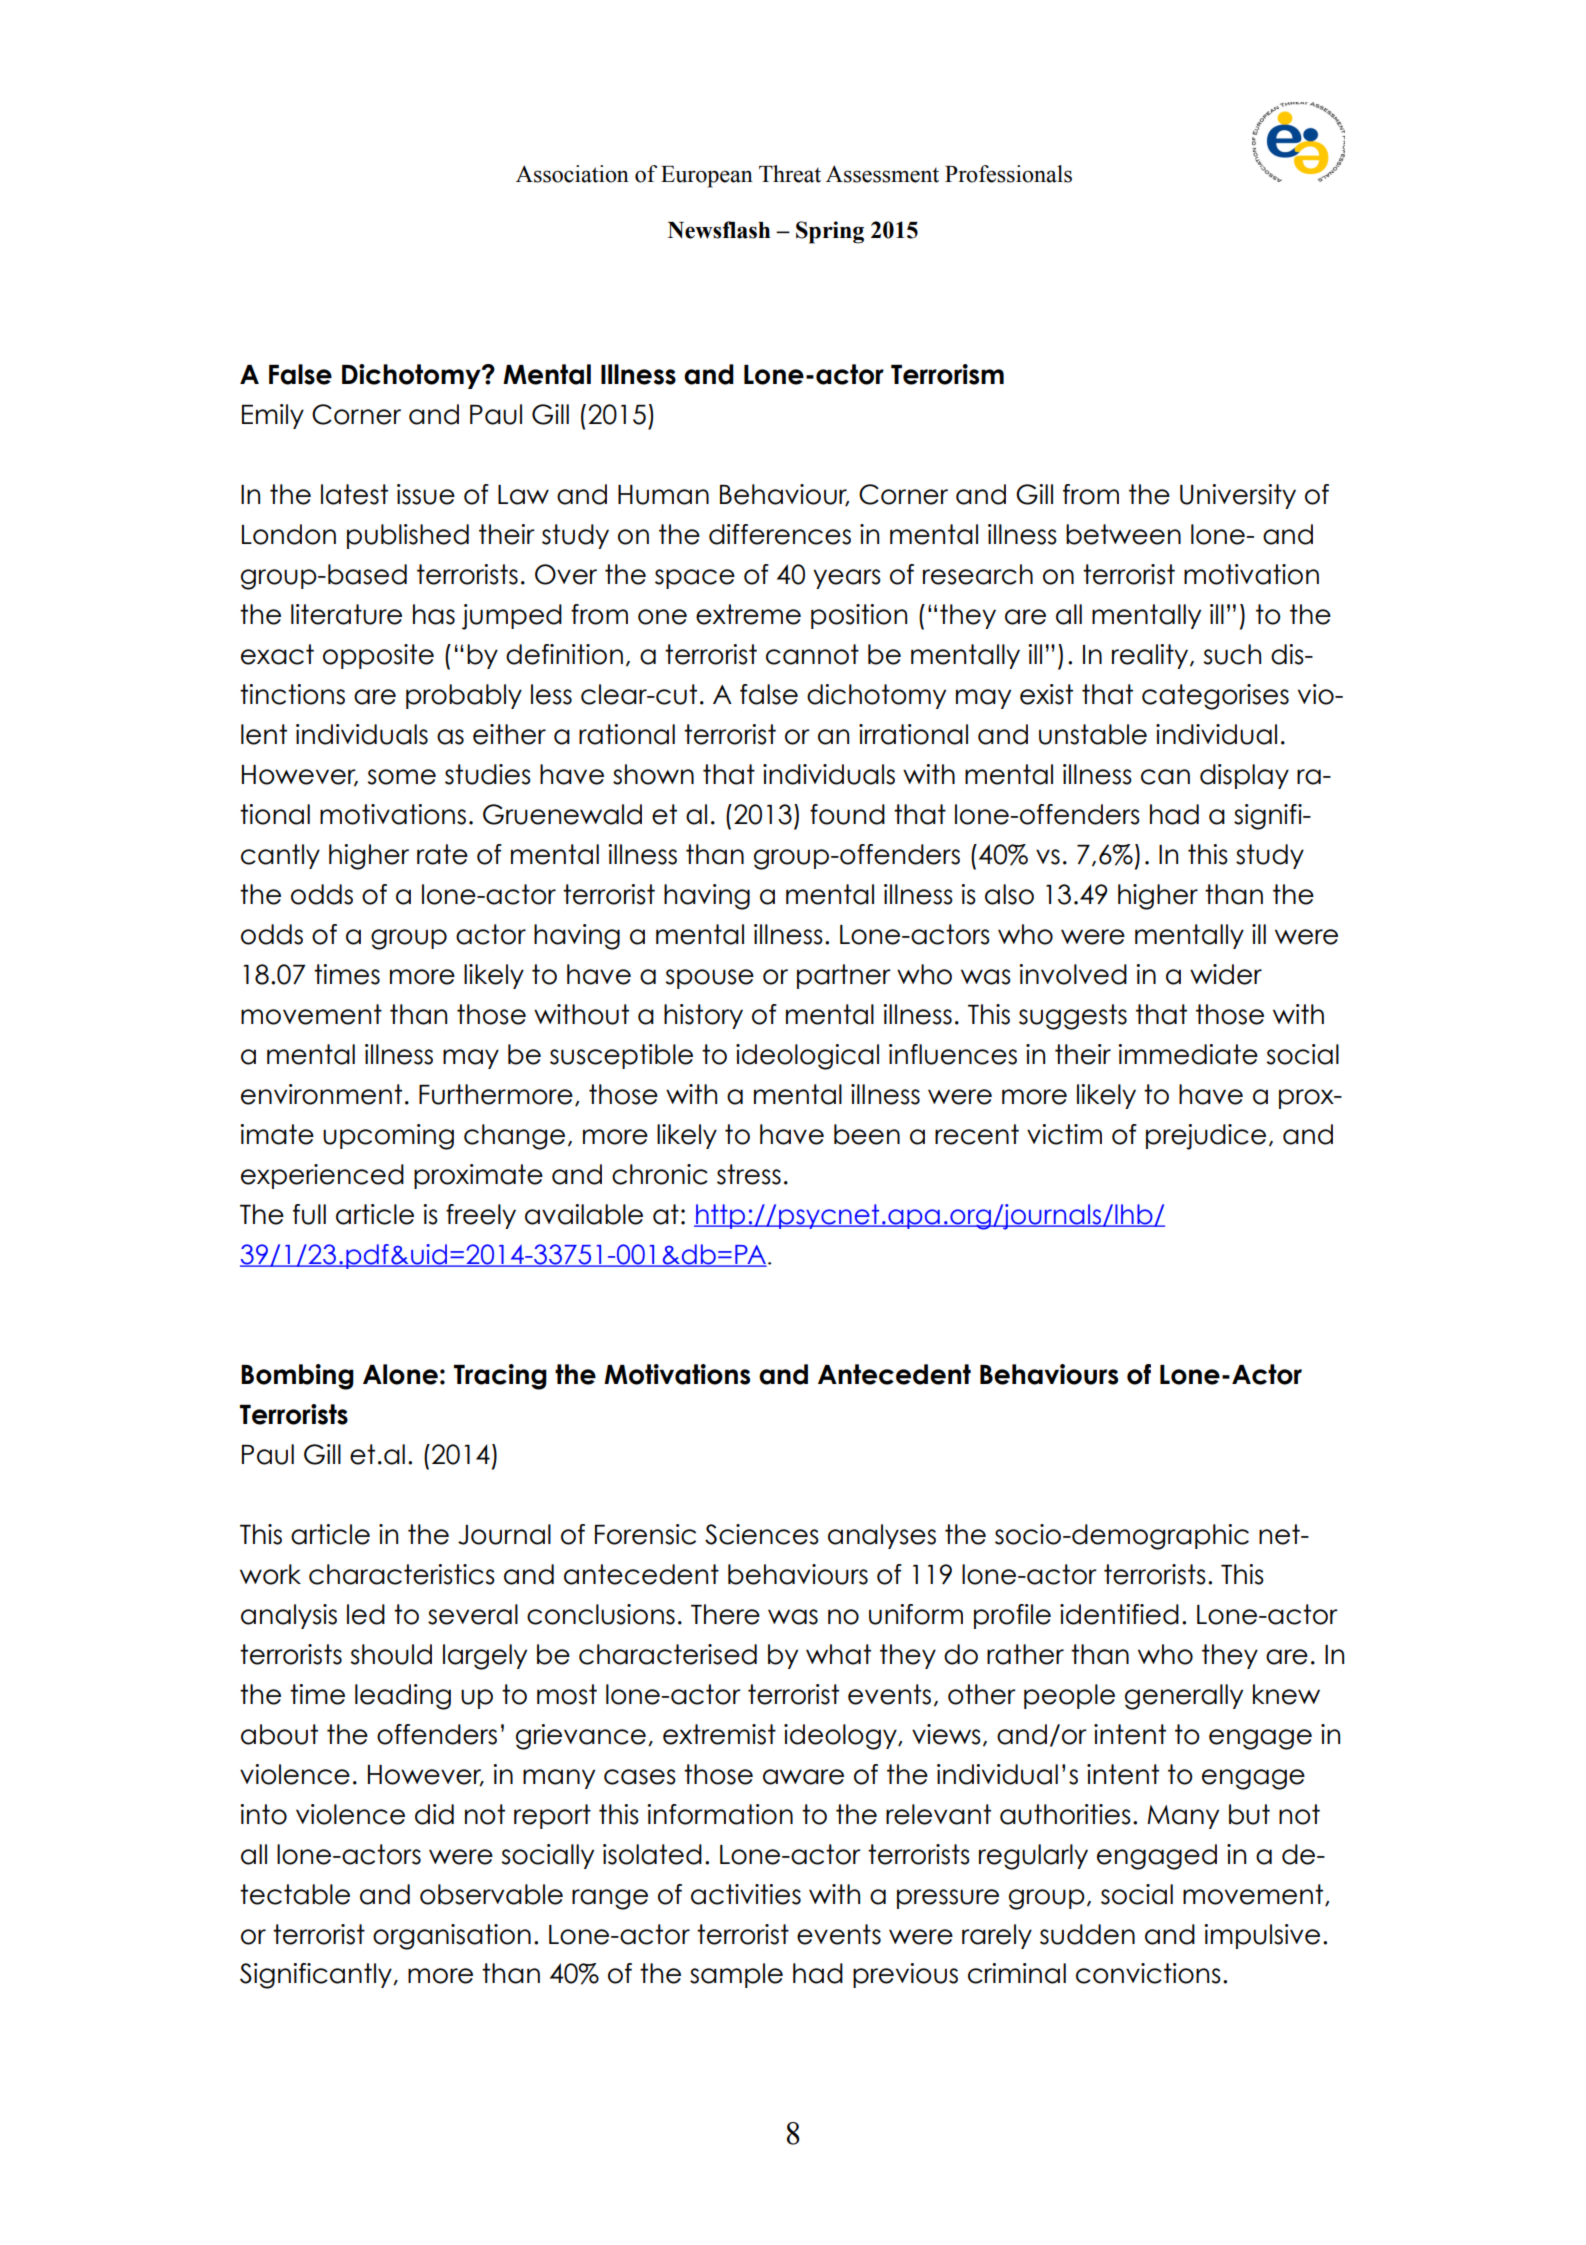 This document has width=1586, height=2245. I want to click on identified, so click(1119, 1614).
